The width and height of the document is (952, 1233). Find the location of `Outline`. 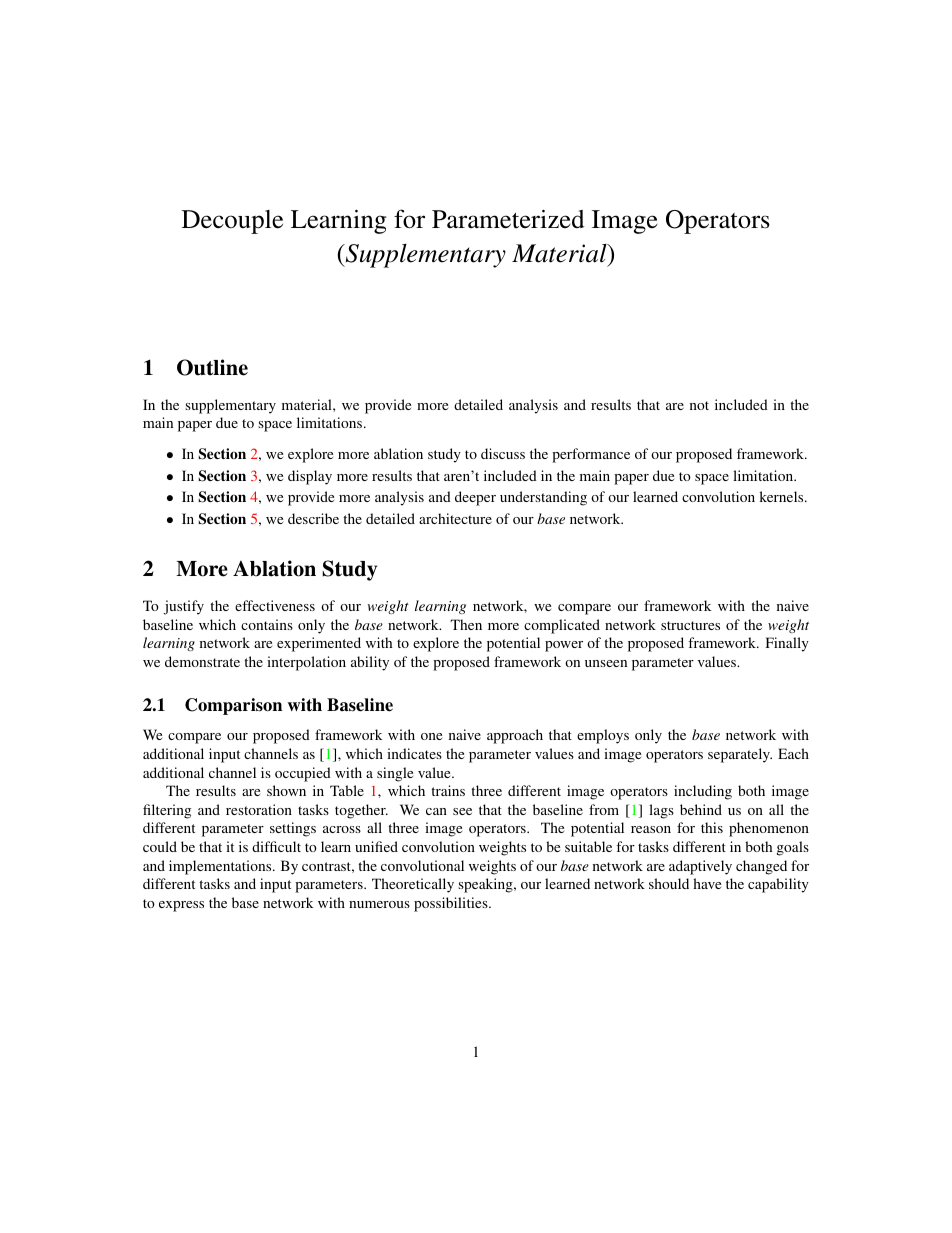

Outline is located at coordinates (212, 367).
